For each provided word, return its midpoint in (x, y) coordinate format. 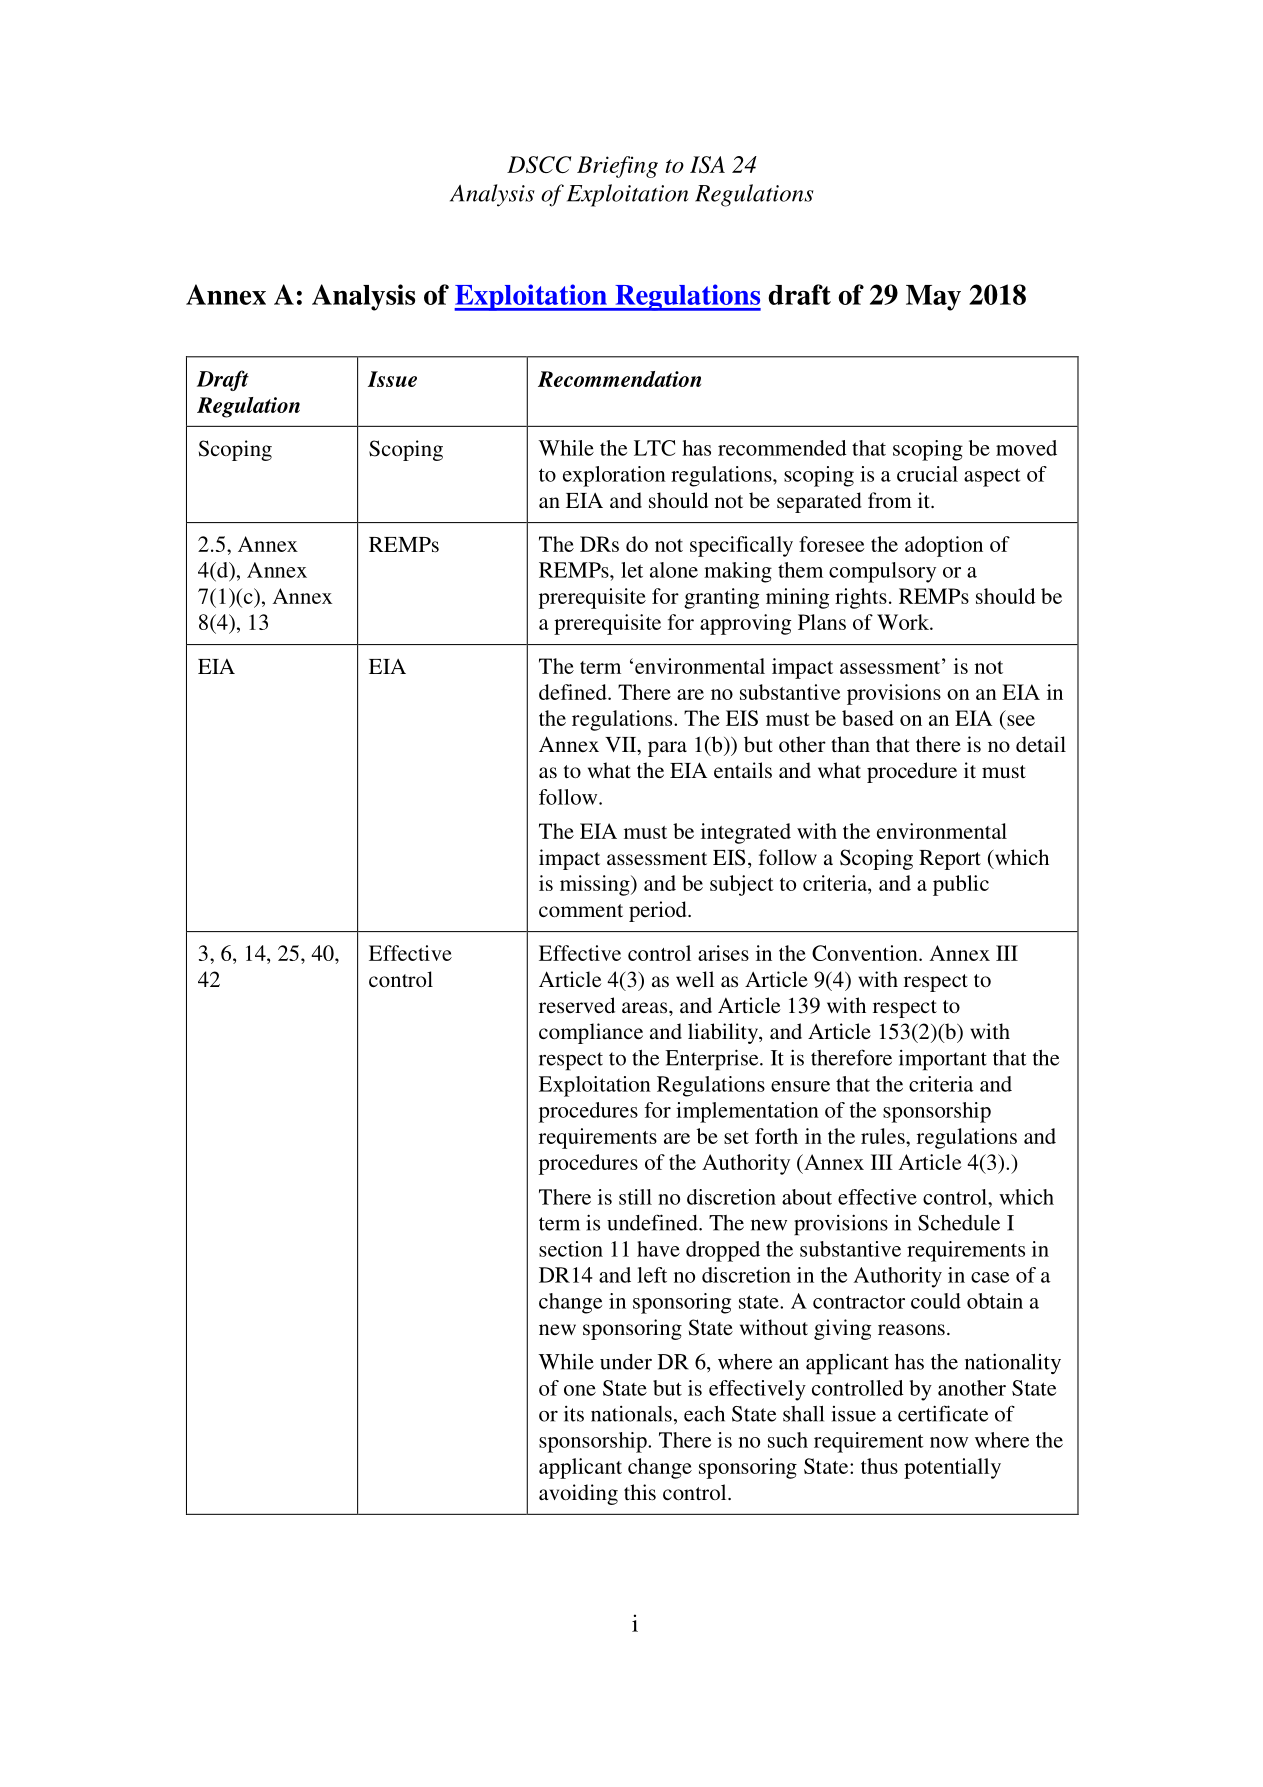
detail (1041, 744)
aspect (992, 477)
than (850, 744)
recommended (782, 448)
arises (723, 953)
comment (581, 910)
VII (622, 746)
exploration (614, 476)
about (807, 1197)
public (961, 885)
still (635, 1197)
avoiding (578, 1494)
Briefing (617, 167)
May (933, 298)
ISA (707, 164)
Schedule (959, 1223)
